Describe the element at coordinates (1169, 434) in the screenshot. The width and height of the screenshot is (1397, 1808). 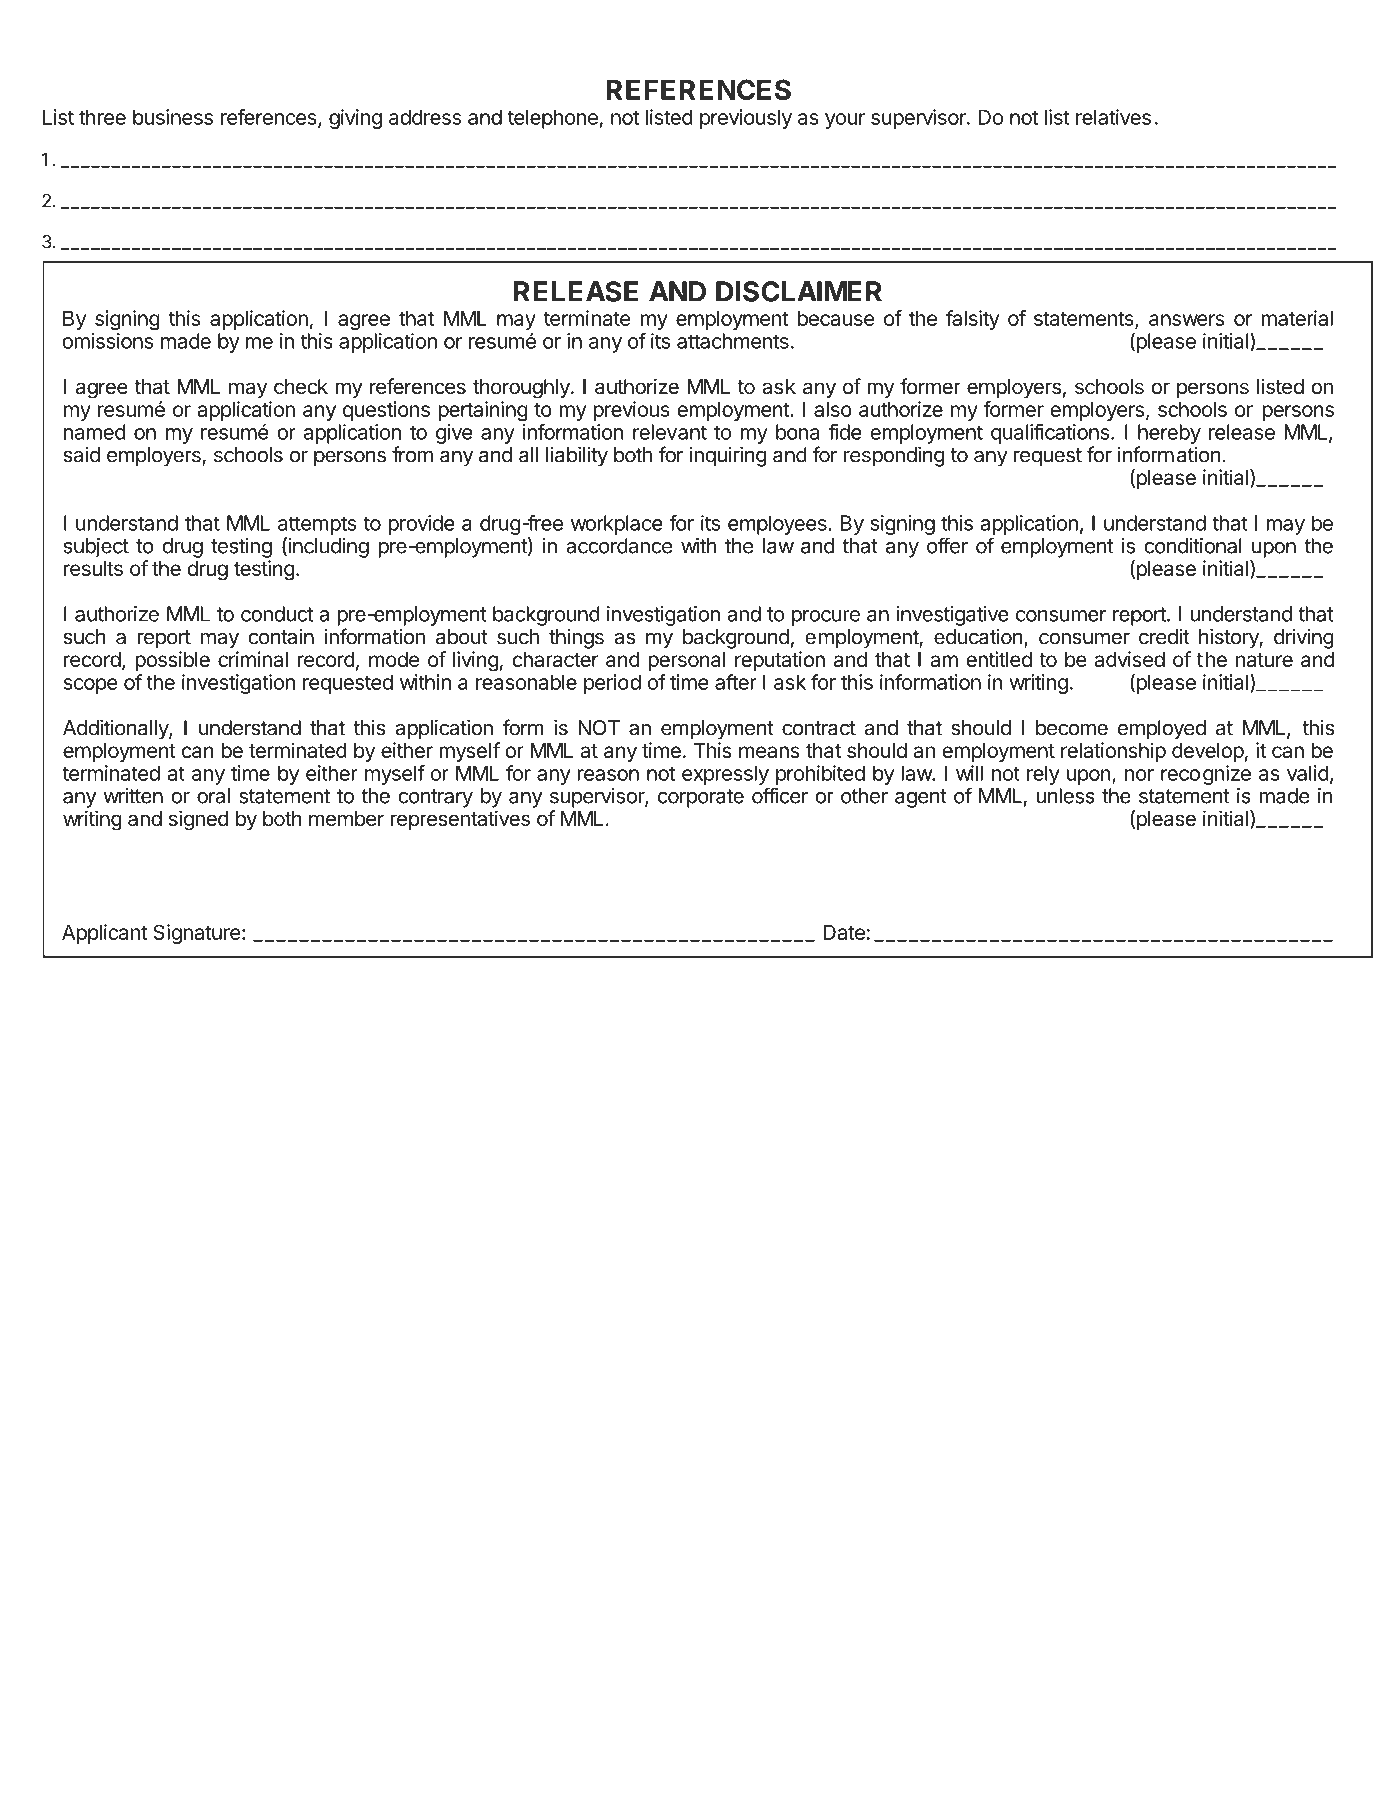
I see `hereby` at that location.
